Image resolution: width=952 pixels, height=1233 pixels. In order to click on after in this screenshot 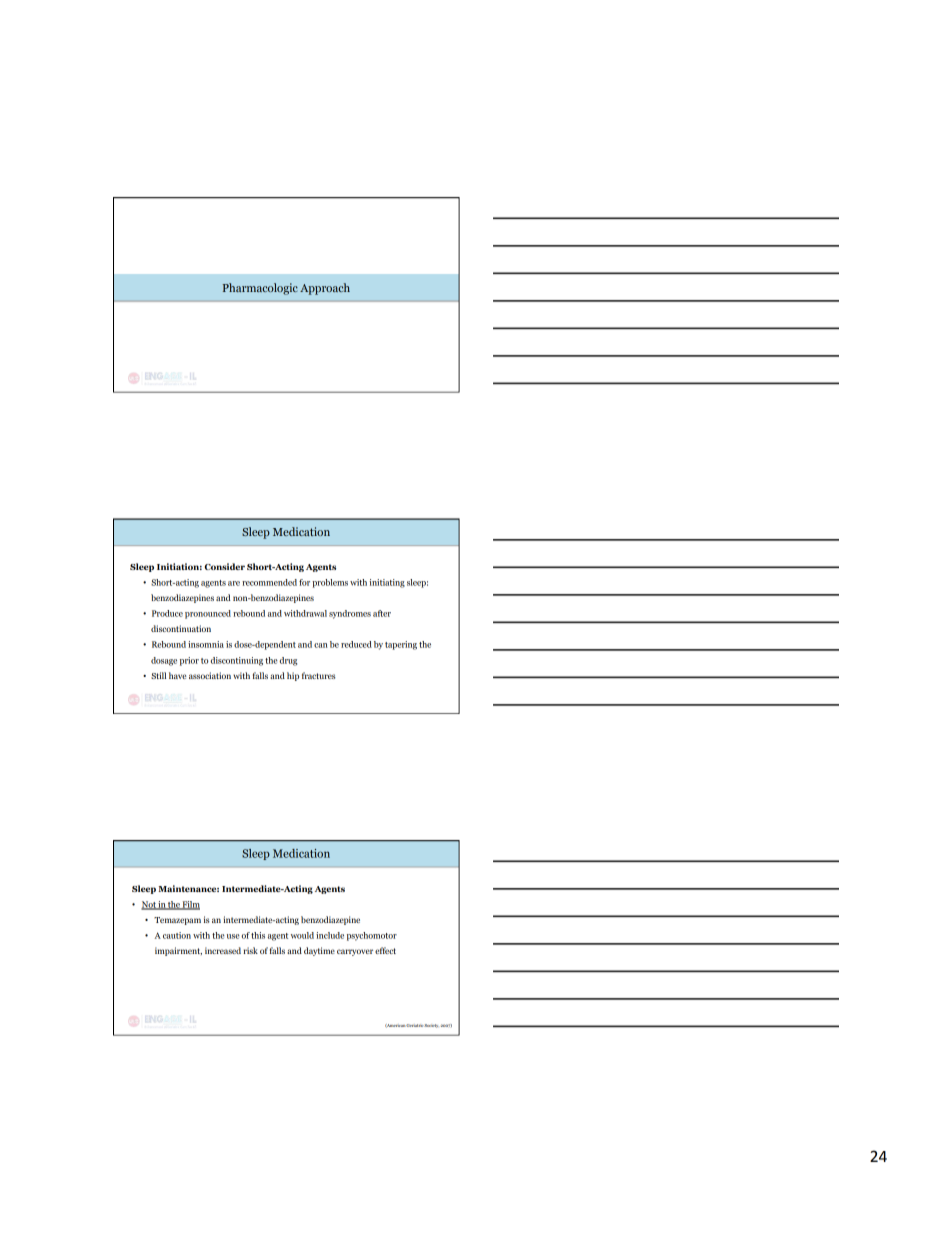, I will do `click(382, 613)`.
